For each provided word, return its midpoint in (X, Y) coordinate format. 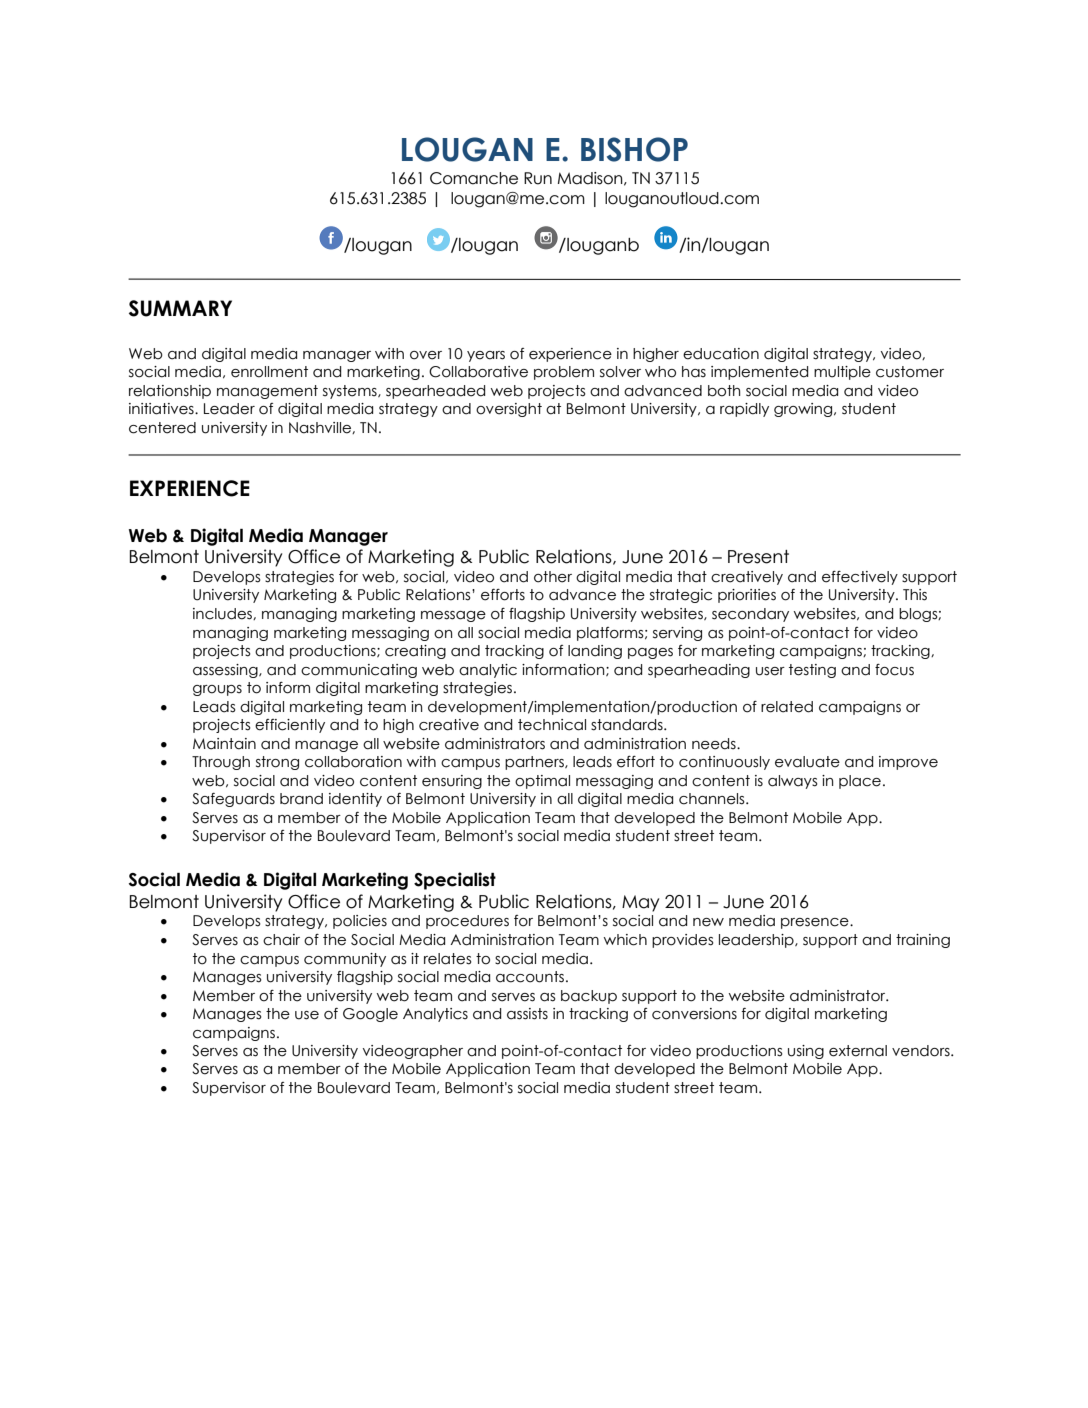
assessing (226, 671)
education (721, 354)
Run (538, 178)
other (553, 577)
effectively (860, 578)
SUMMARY (180, 308)
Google (370, 1015)
